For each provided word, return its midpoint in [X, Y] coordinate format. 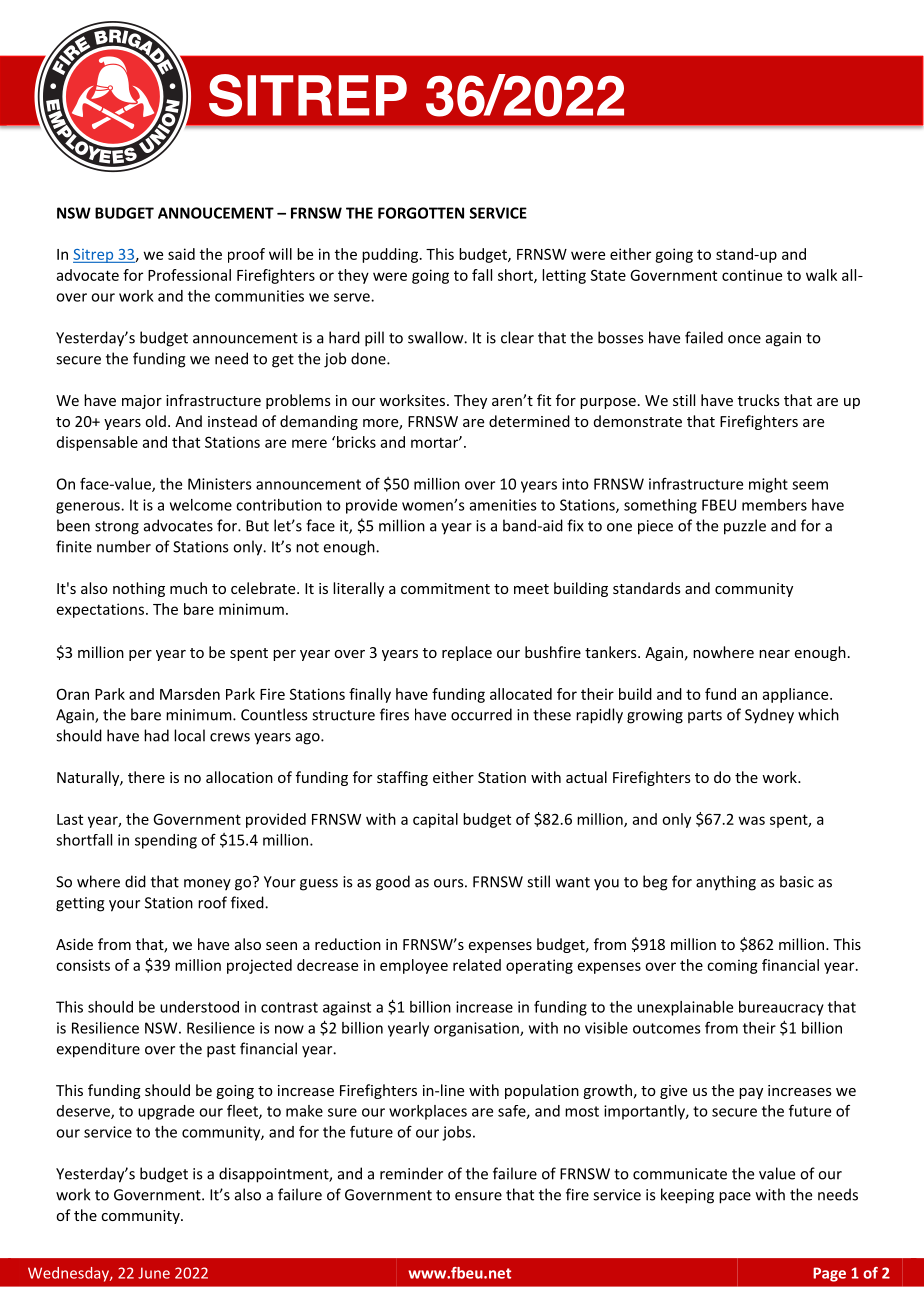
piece [655, 527]
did [135, 881]
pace [735, 1198]
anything [726, 883]
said [181, 254]
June [154, 1273]
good [393, 883]
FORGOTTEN [421, 213]
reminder [411, 1173]
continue [752, 275]
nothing [139, 589]
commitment [445, 588]
